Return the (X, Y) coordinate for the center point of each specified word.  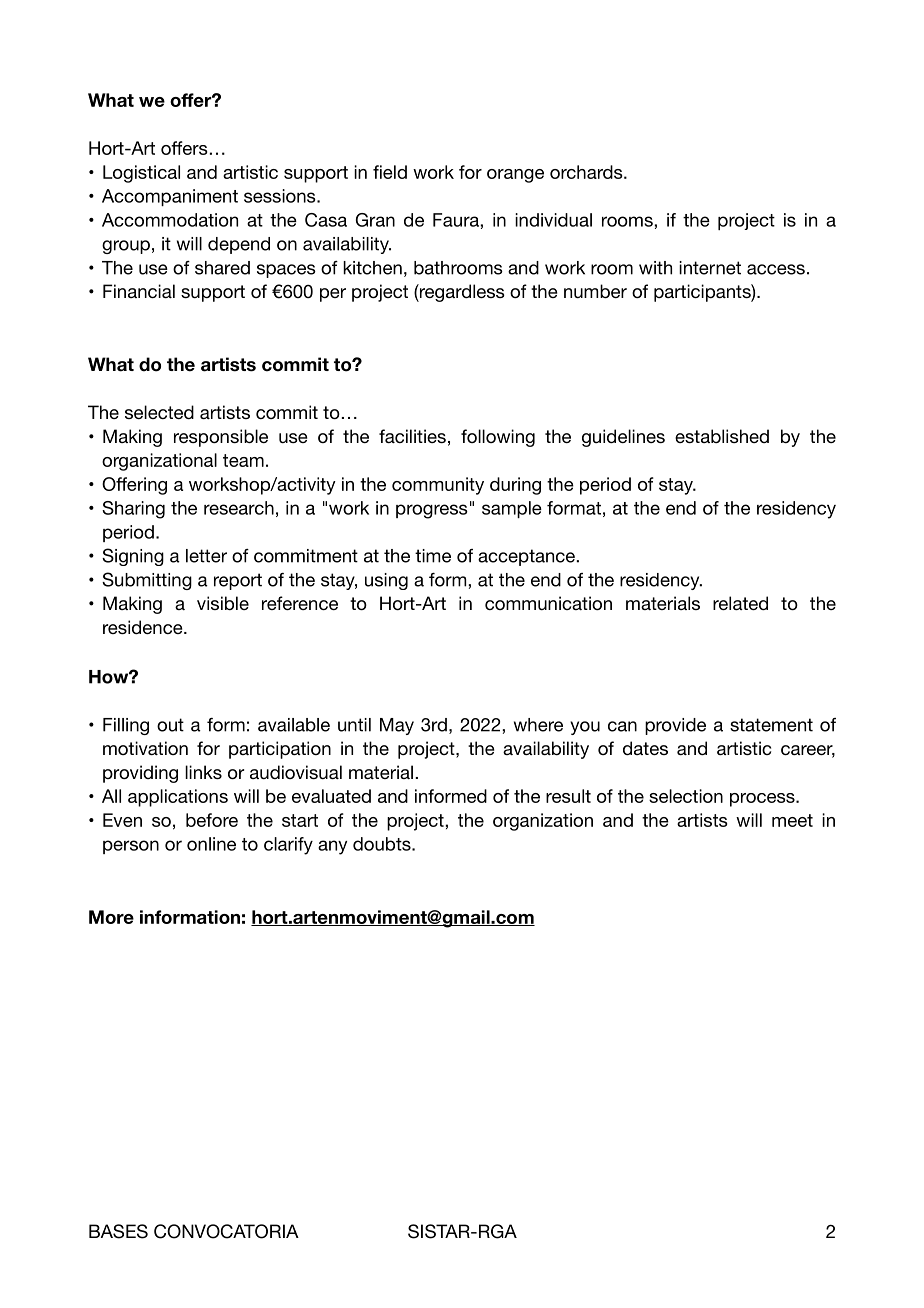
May (397, 726)
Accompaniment (170, 197)
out (170, 725)
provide (675, 726)
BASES (118, 1231)
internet (710, 268)
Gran (375, 220)
